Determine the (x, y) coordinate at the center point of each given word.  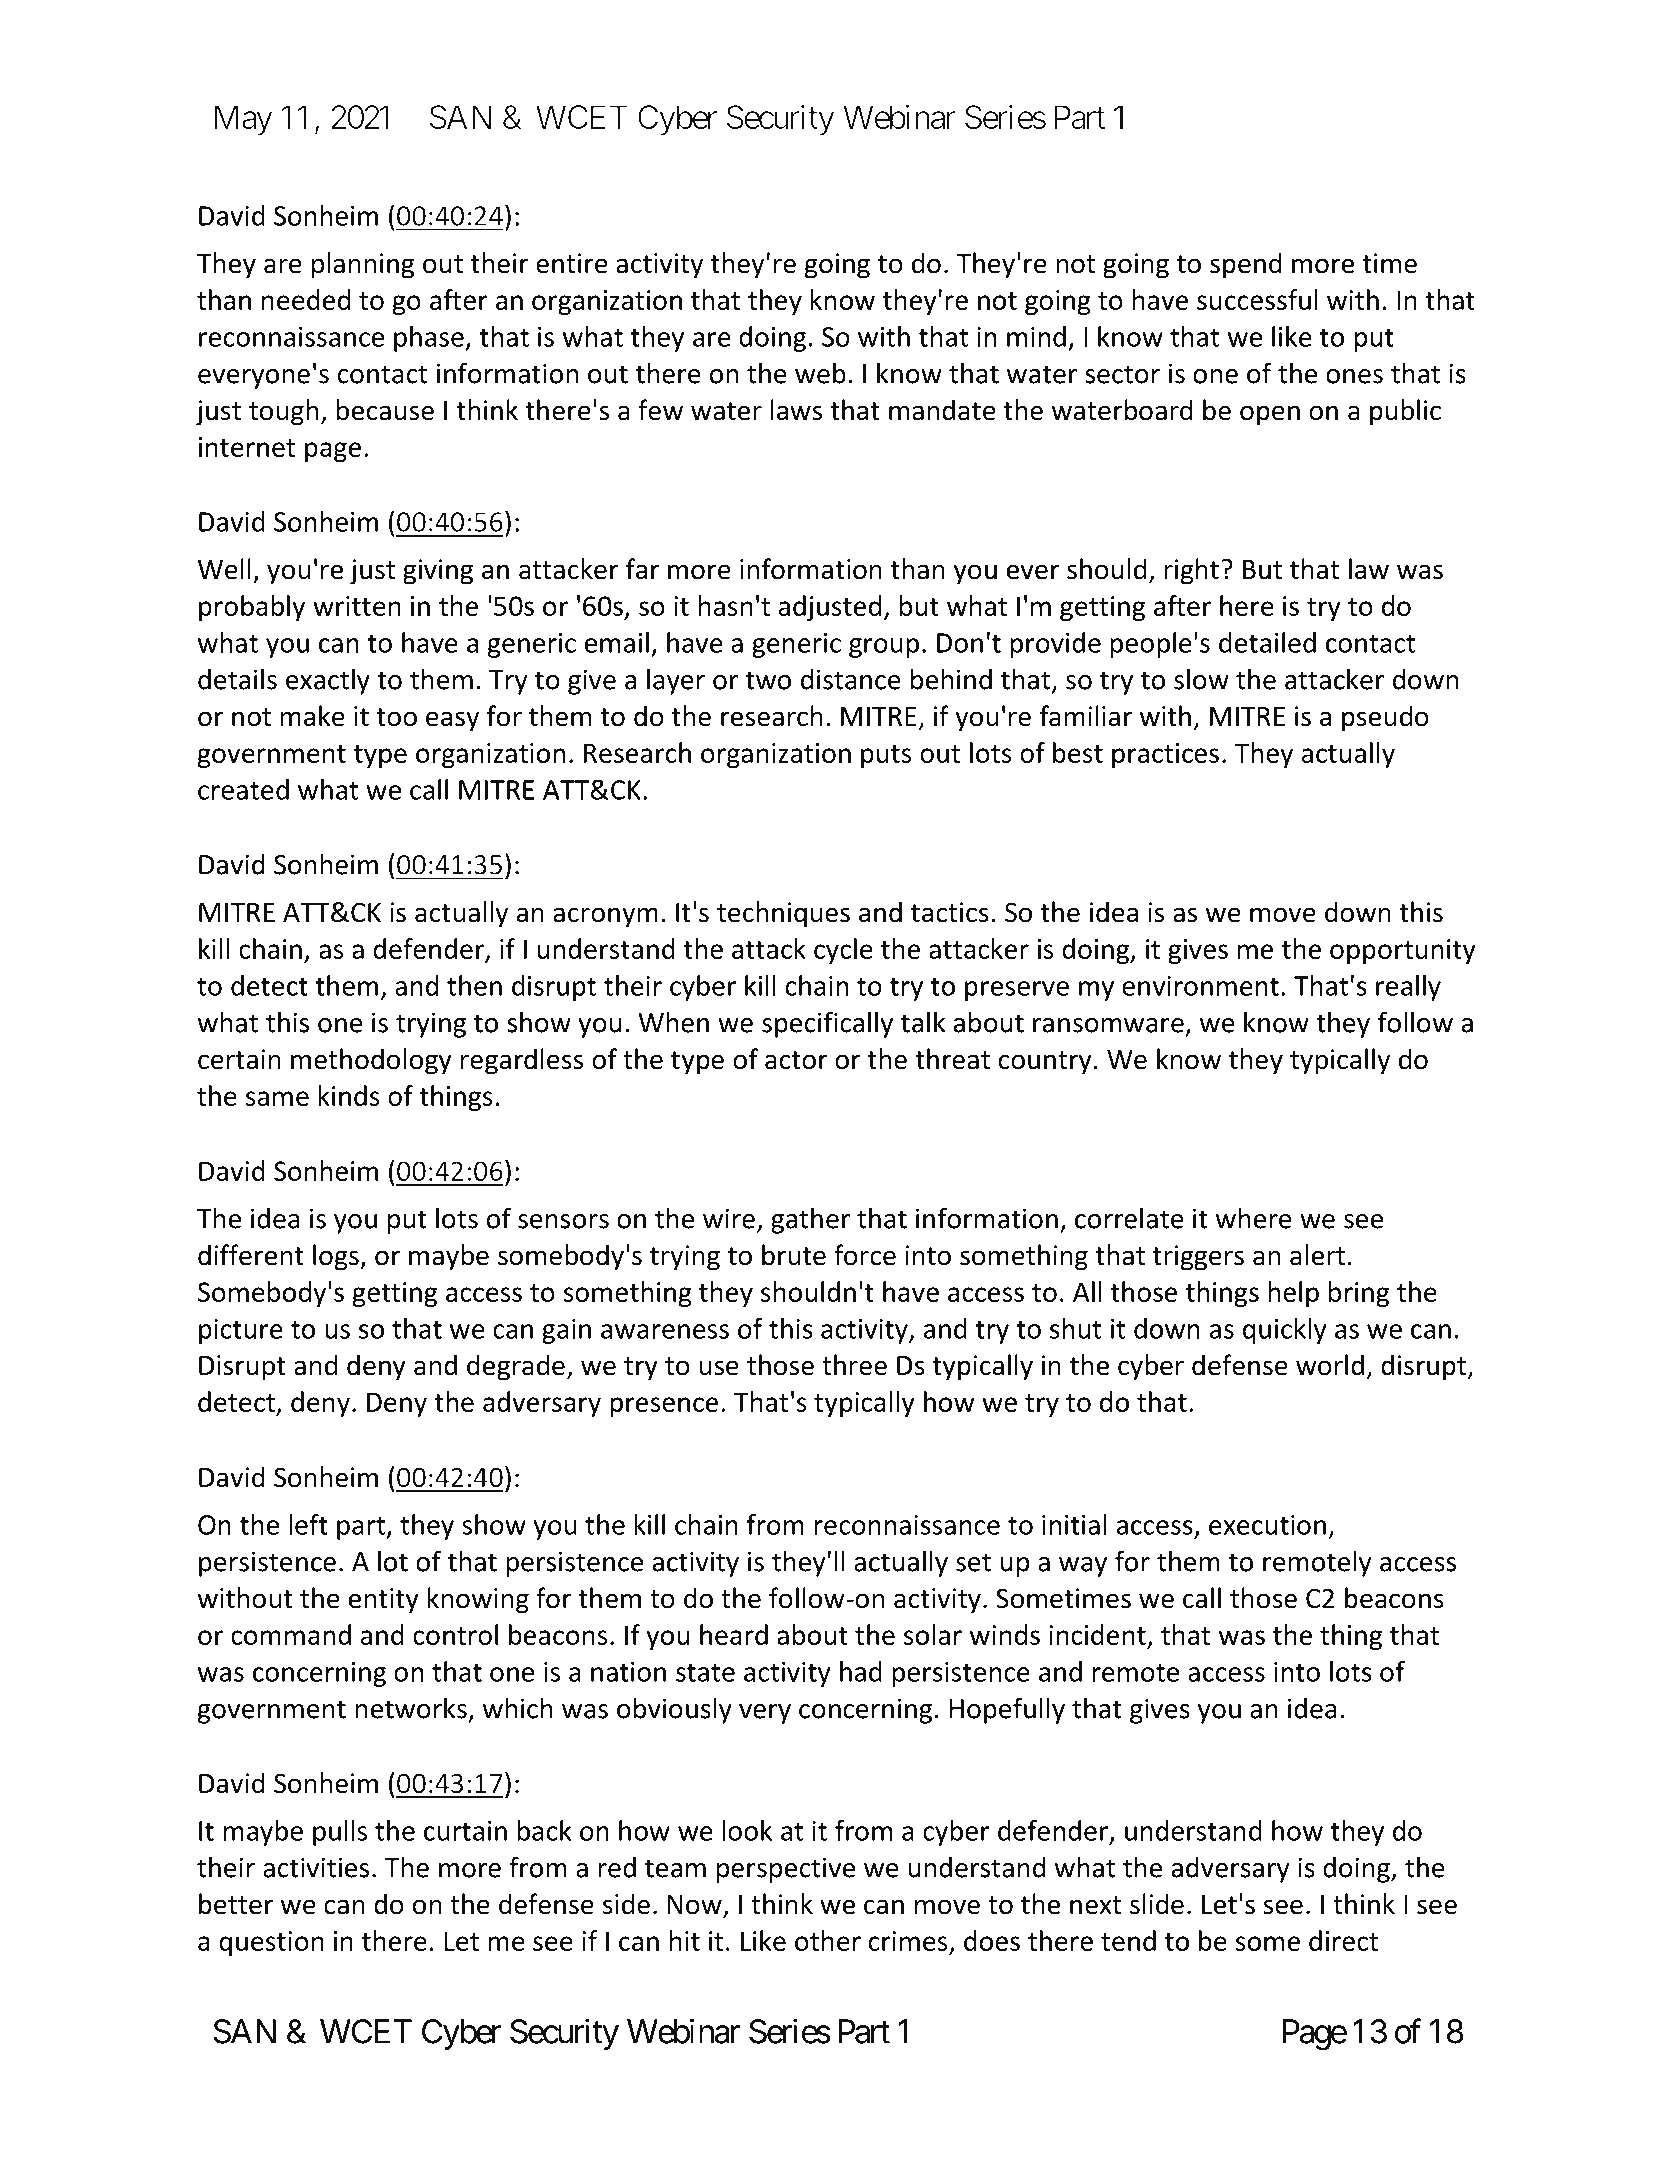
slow (1201, 679)
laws (796, 410)
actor (796, 1060)
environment (1200, 986)
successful (1257, 299)
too (397, 717)
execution (1267, 1525)
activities (316, 1867)
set (973, 1562)
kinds (349, 1095)
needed (306, 299)
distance (851, 679)
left (308, 1524)
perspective (786, 1870)
